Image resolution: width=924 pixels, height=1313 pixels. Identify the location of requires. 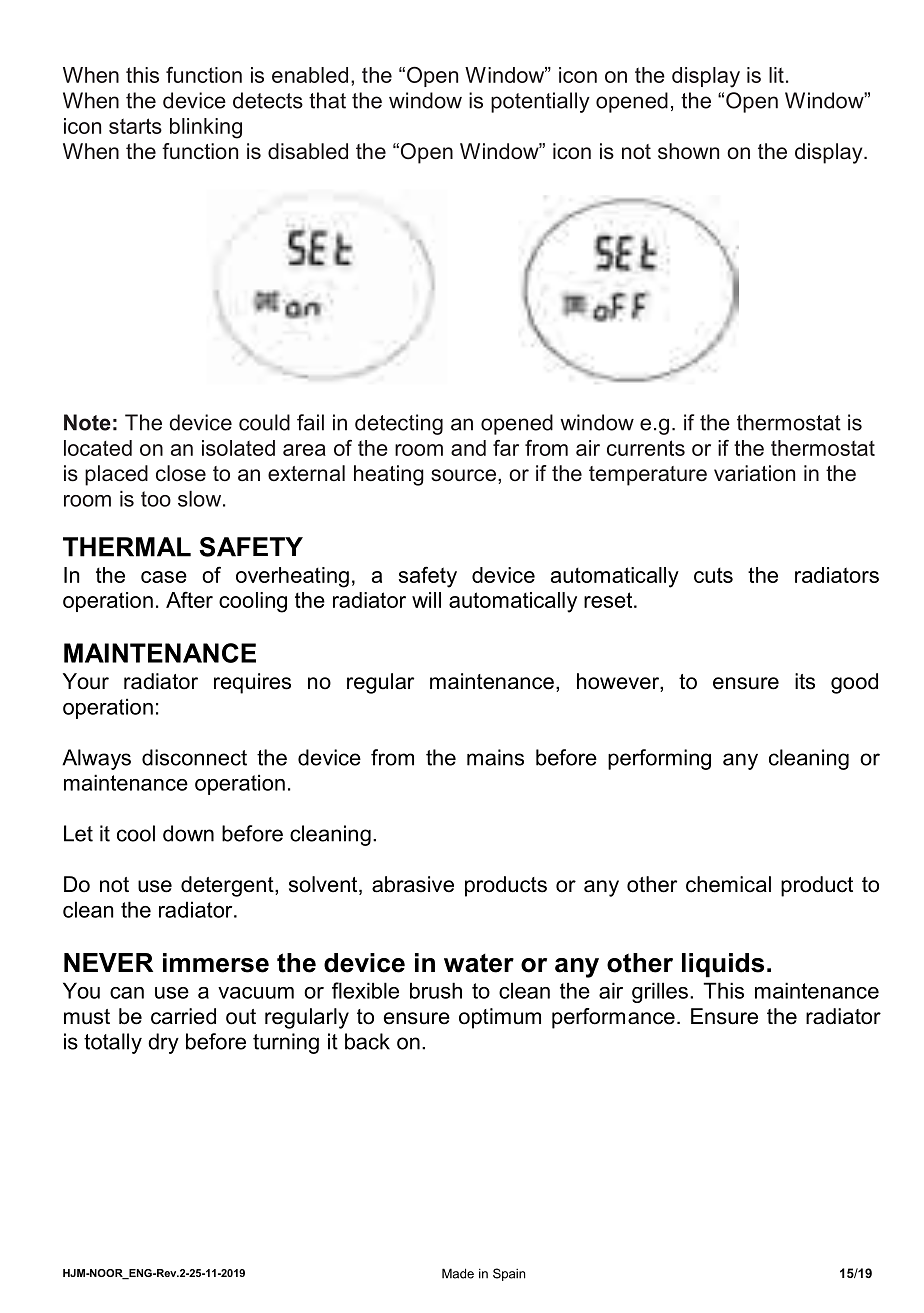
(252, 683).
